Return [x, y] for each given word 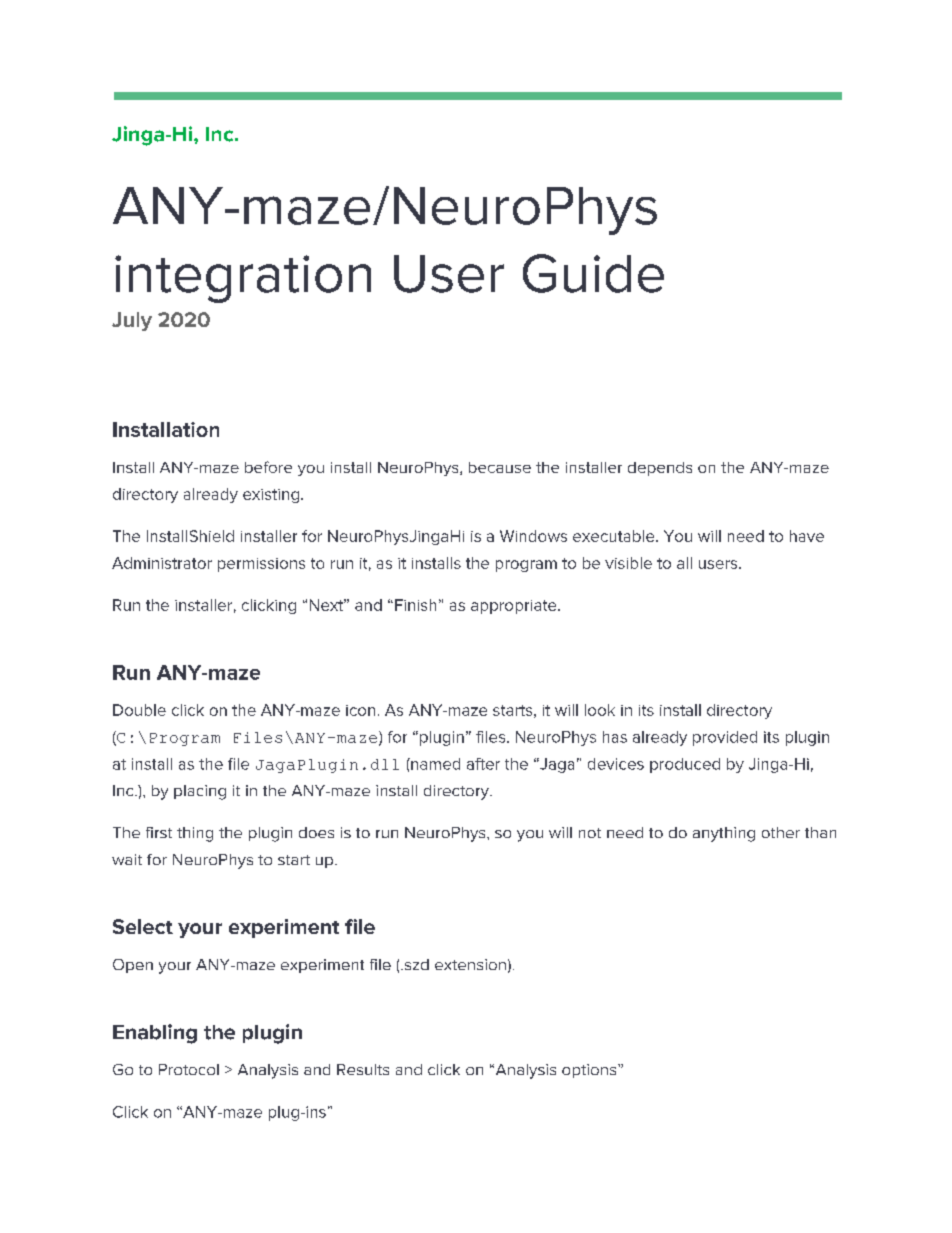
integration [243, 279]
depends [660, 469]
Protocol [189, 1069]
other [781, 832]
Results [363, 1069]
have [807, 536]
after [483, 764]
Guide [593, 273]
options [590, 1071]
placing [200, 792]
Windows [533, 536]
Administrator [162, 563]
